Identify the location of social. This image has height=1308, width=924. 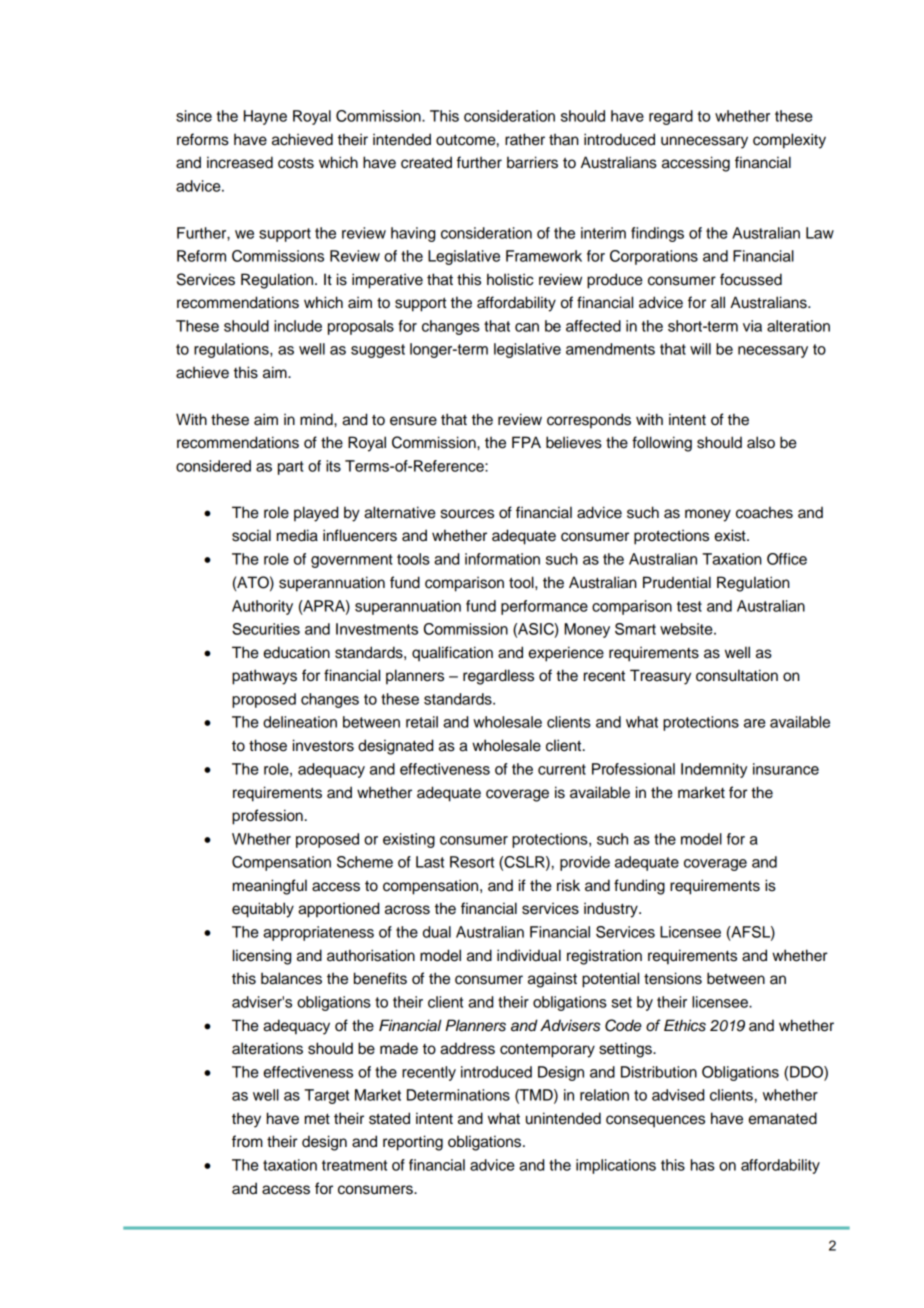
(251, 535).
